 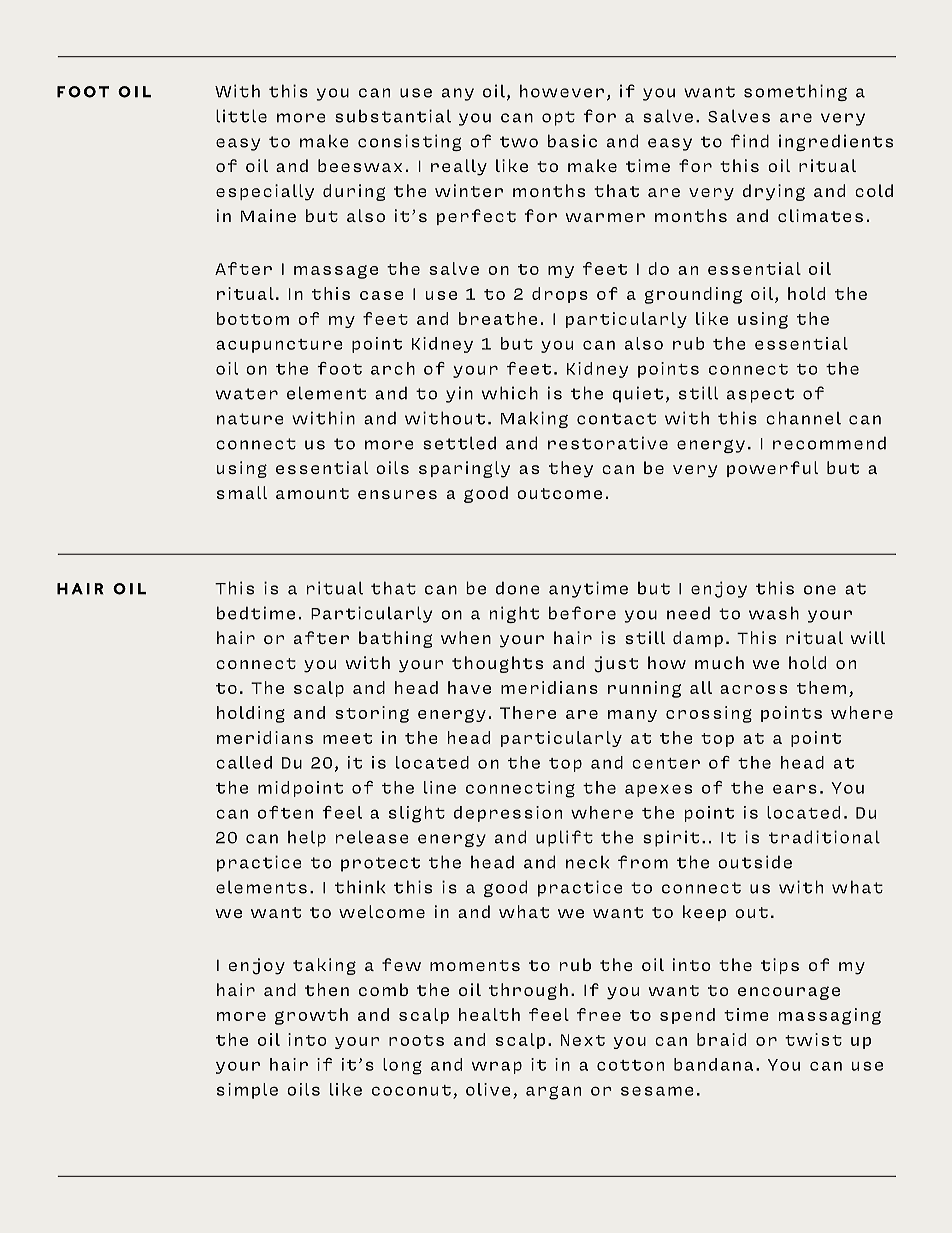 I want to click on something, so click(x=795, y=92).
